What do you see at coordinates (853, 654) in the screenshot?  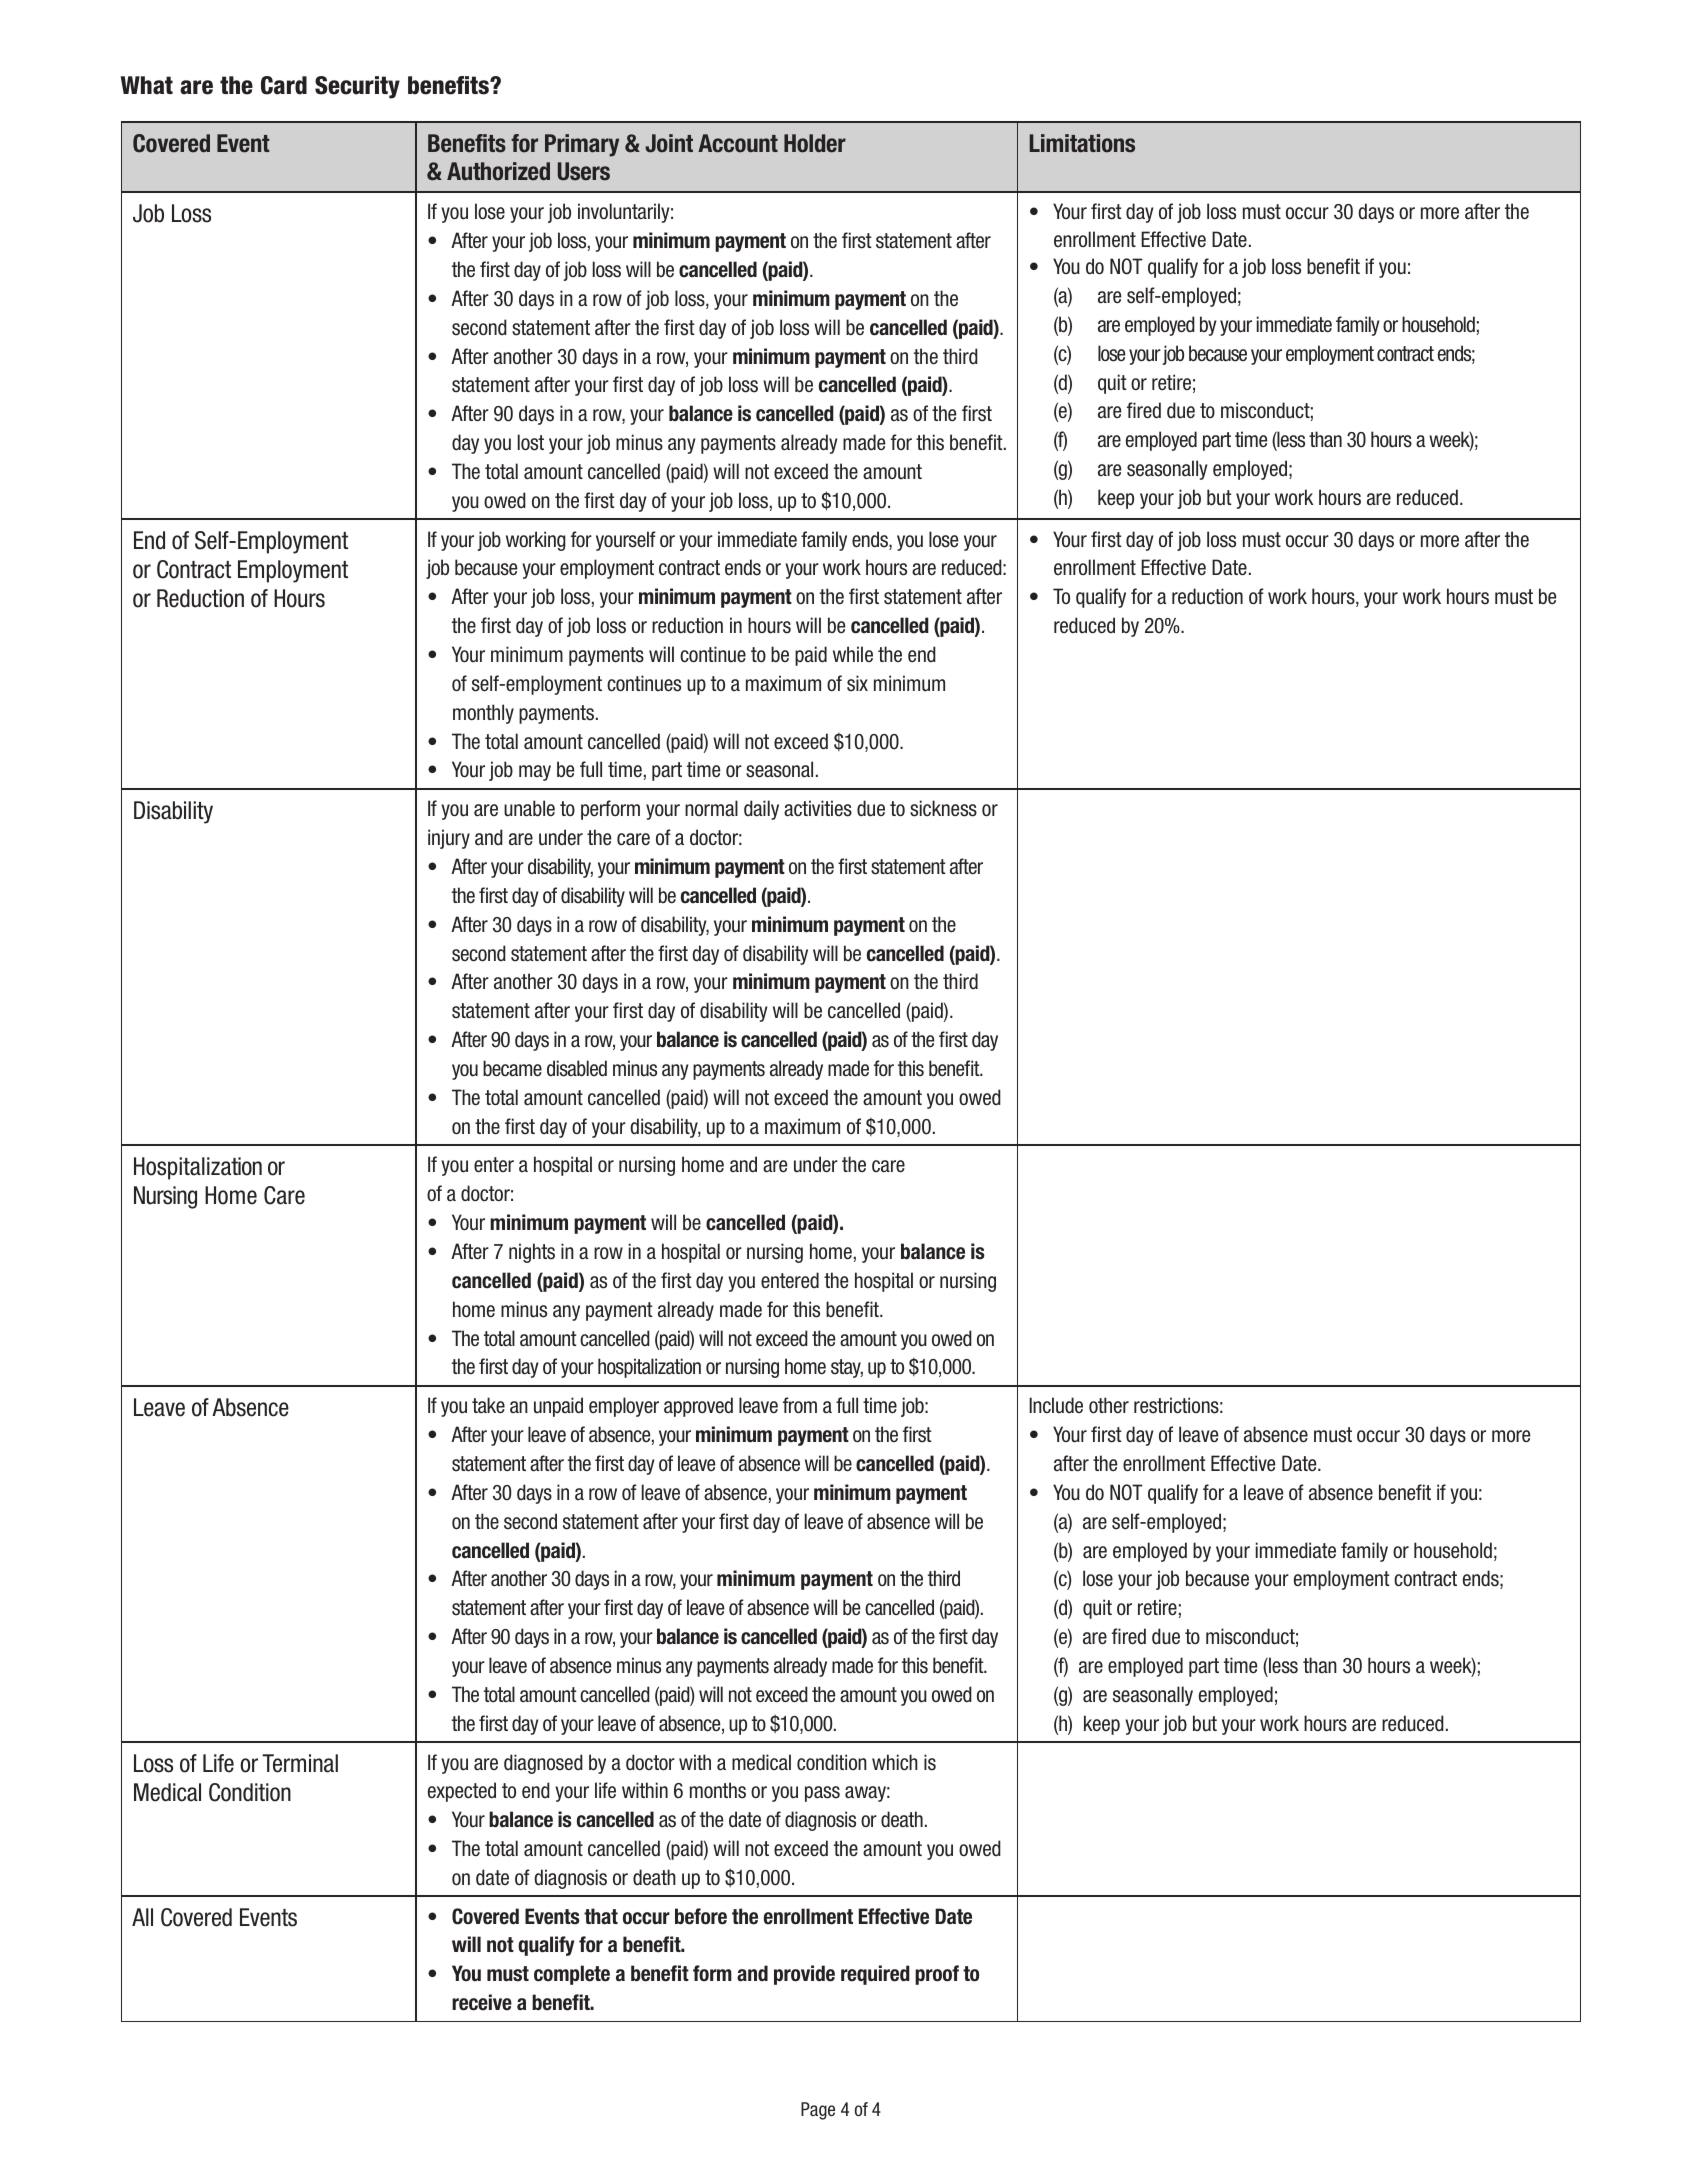 I see `while` at bounding box center [853, 654].
